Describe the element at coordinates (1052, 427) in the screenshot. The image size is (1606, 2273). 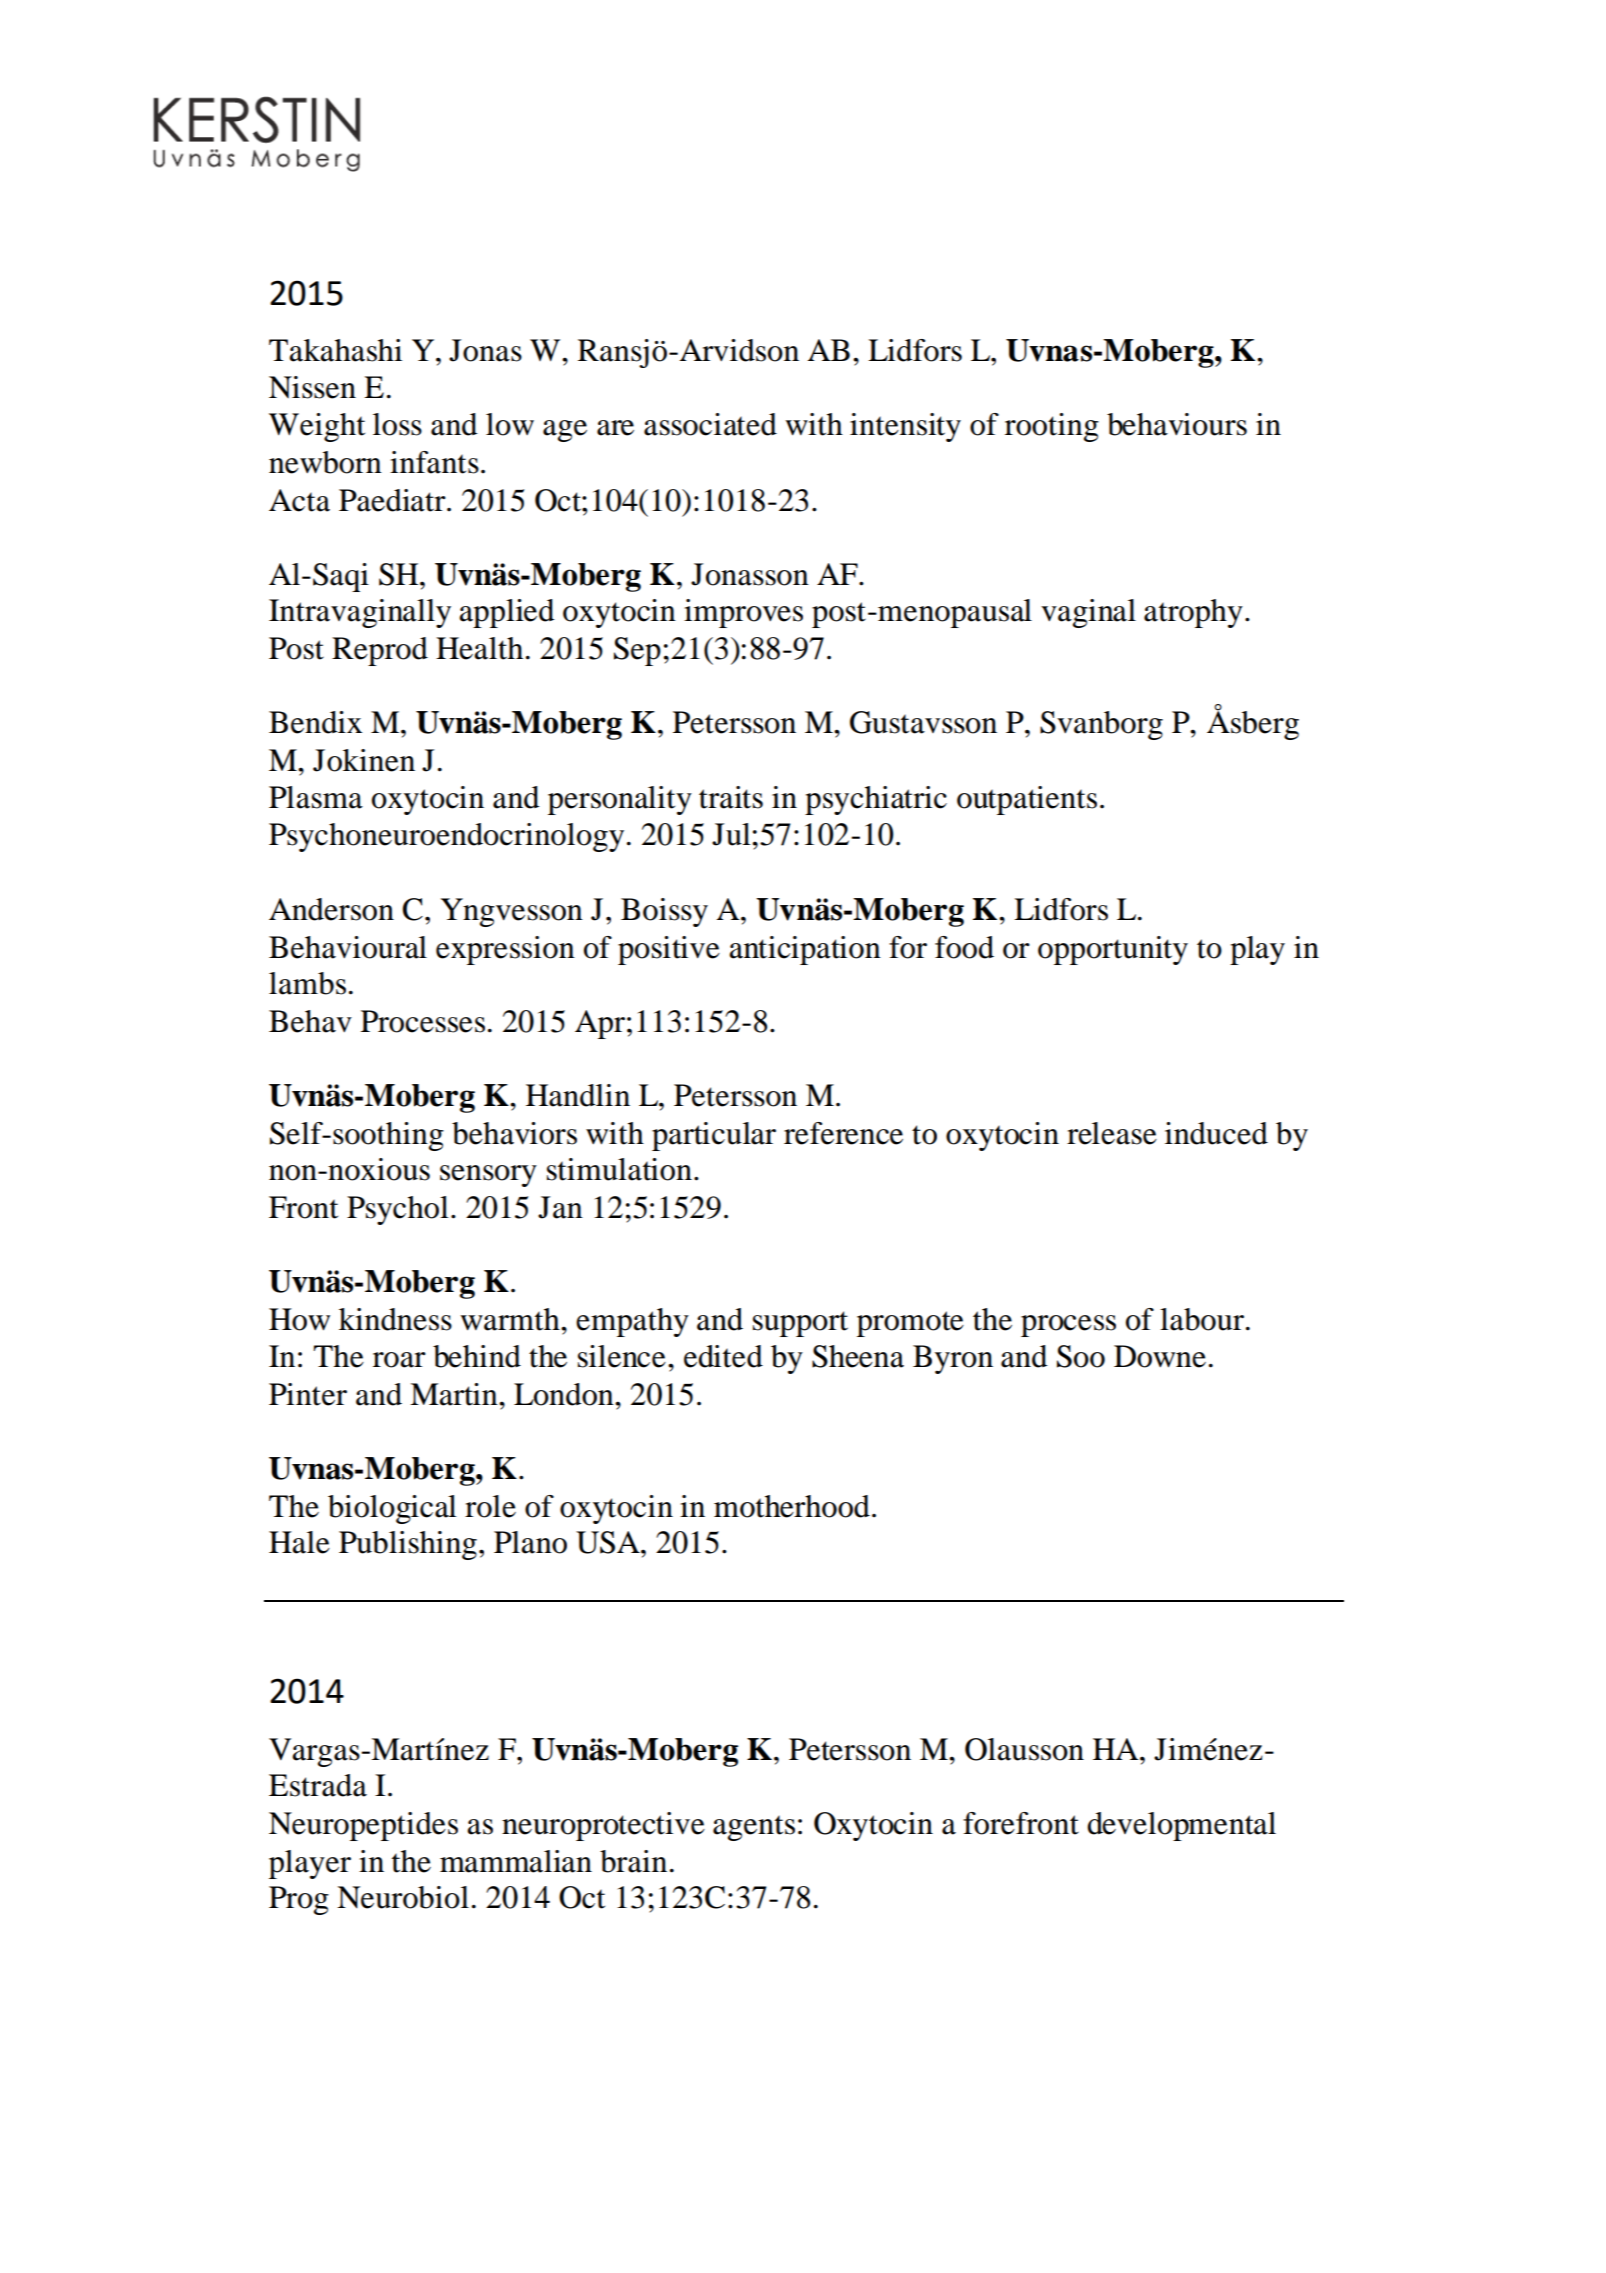
I see `rooting` at that location.
